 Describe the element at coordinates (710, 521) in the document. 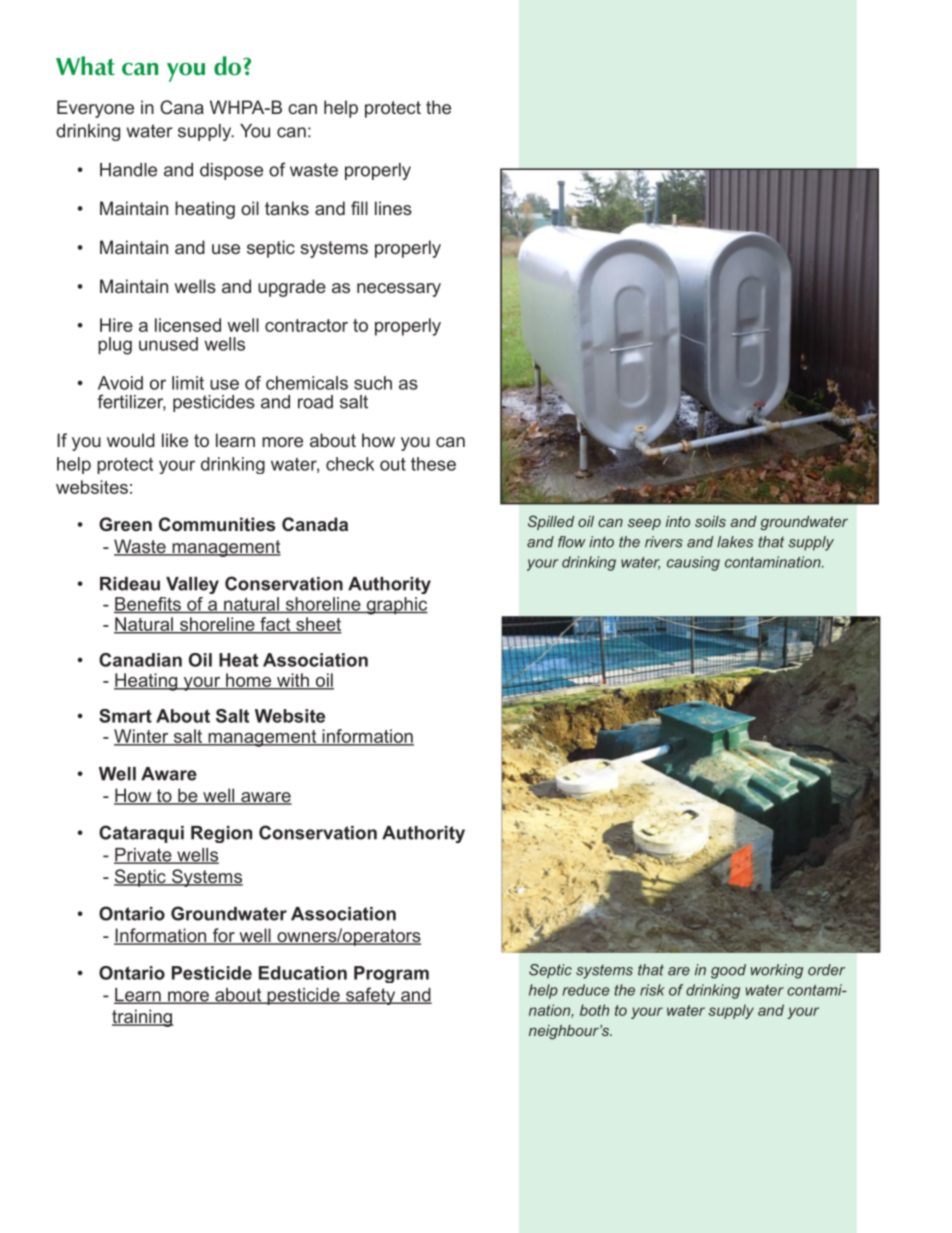

I see `soils` at that location.
